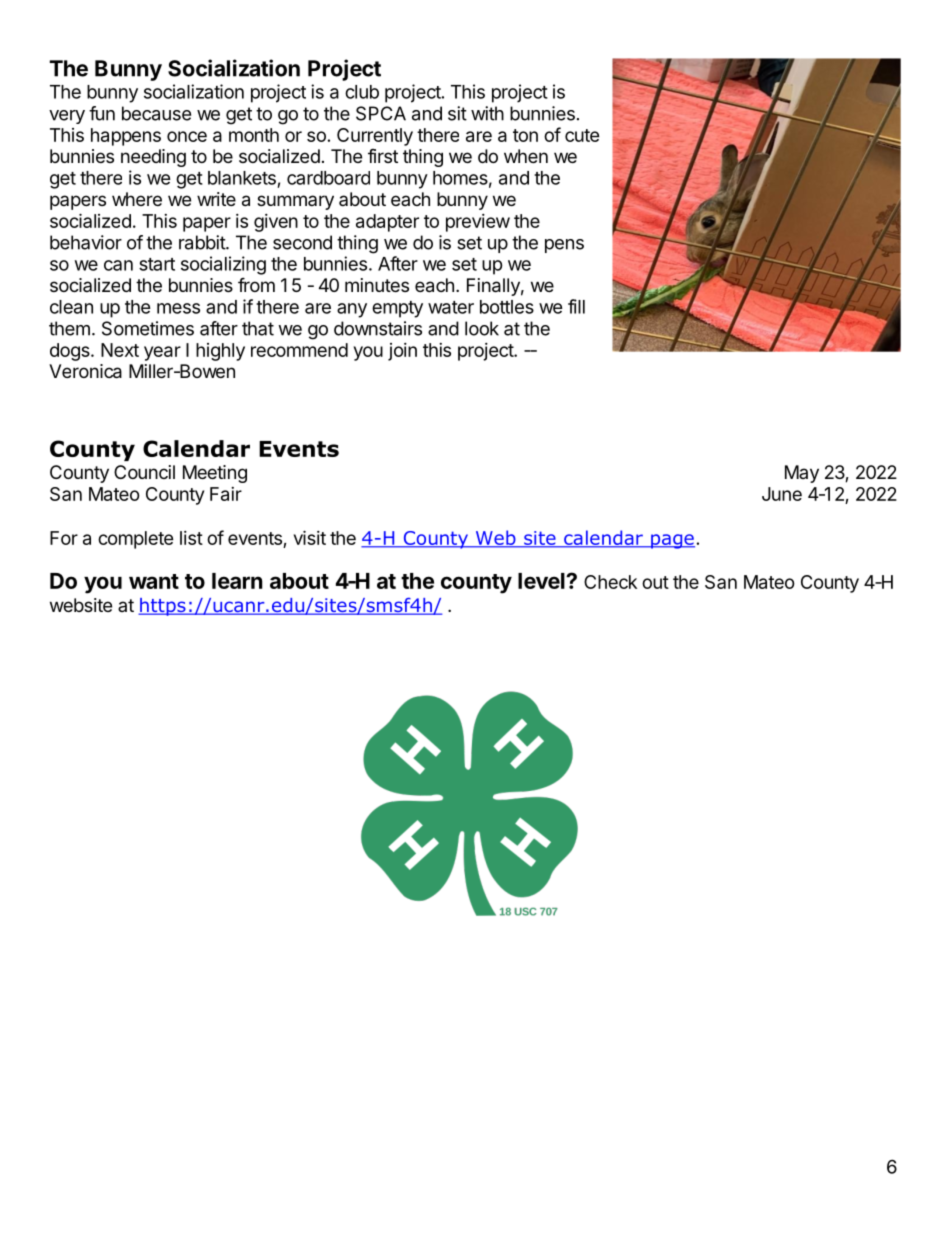 The image size is (952, 1233). Describe the element at coordinates (542, 581) in the document. I see `level` at that location.
